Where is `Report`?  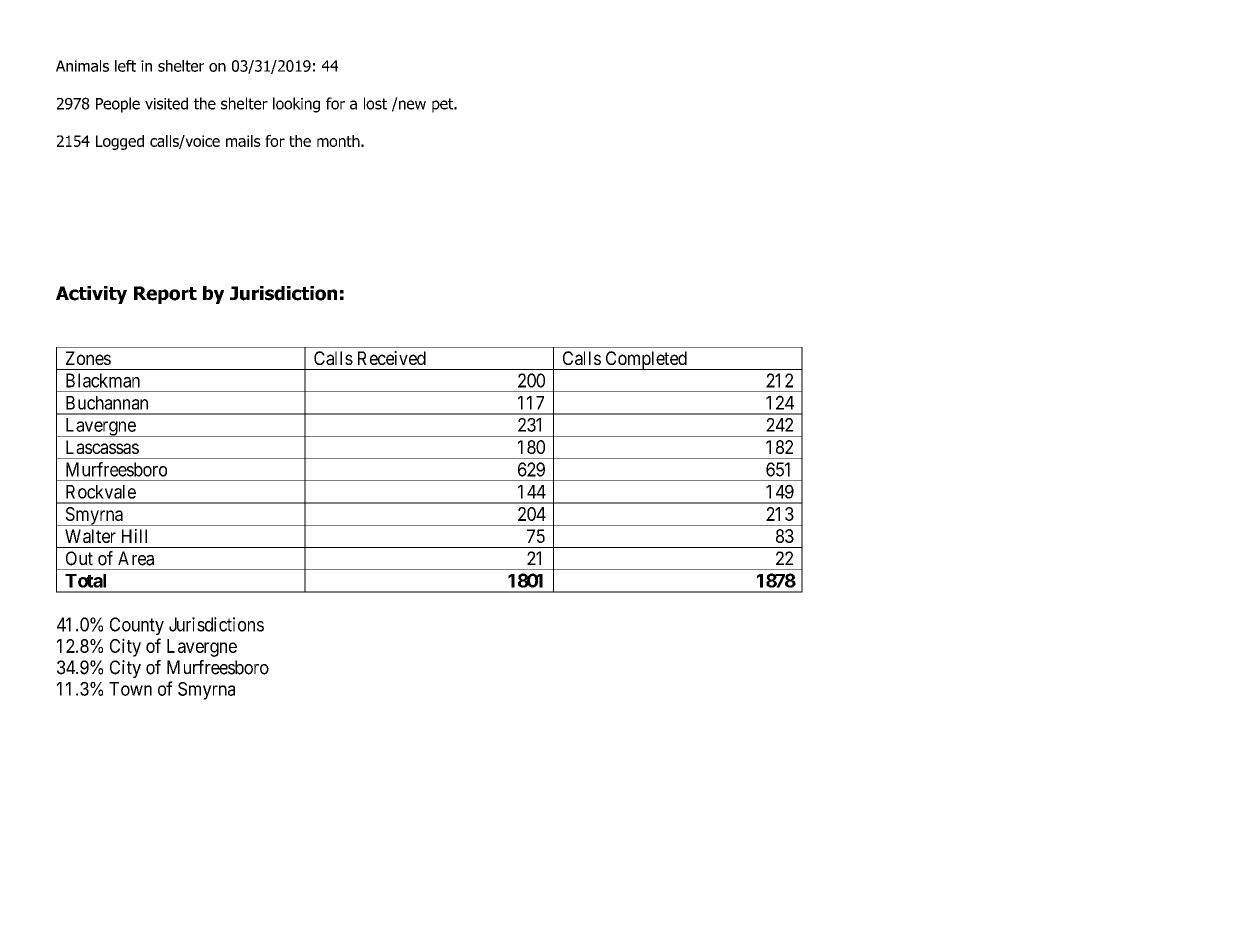
Report is located at coordinates (165, 295).
